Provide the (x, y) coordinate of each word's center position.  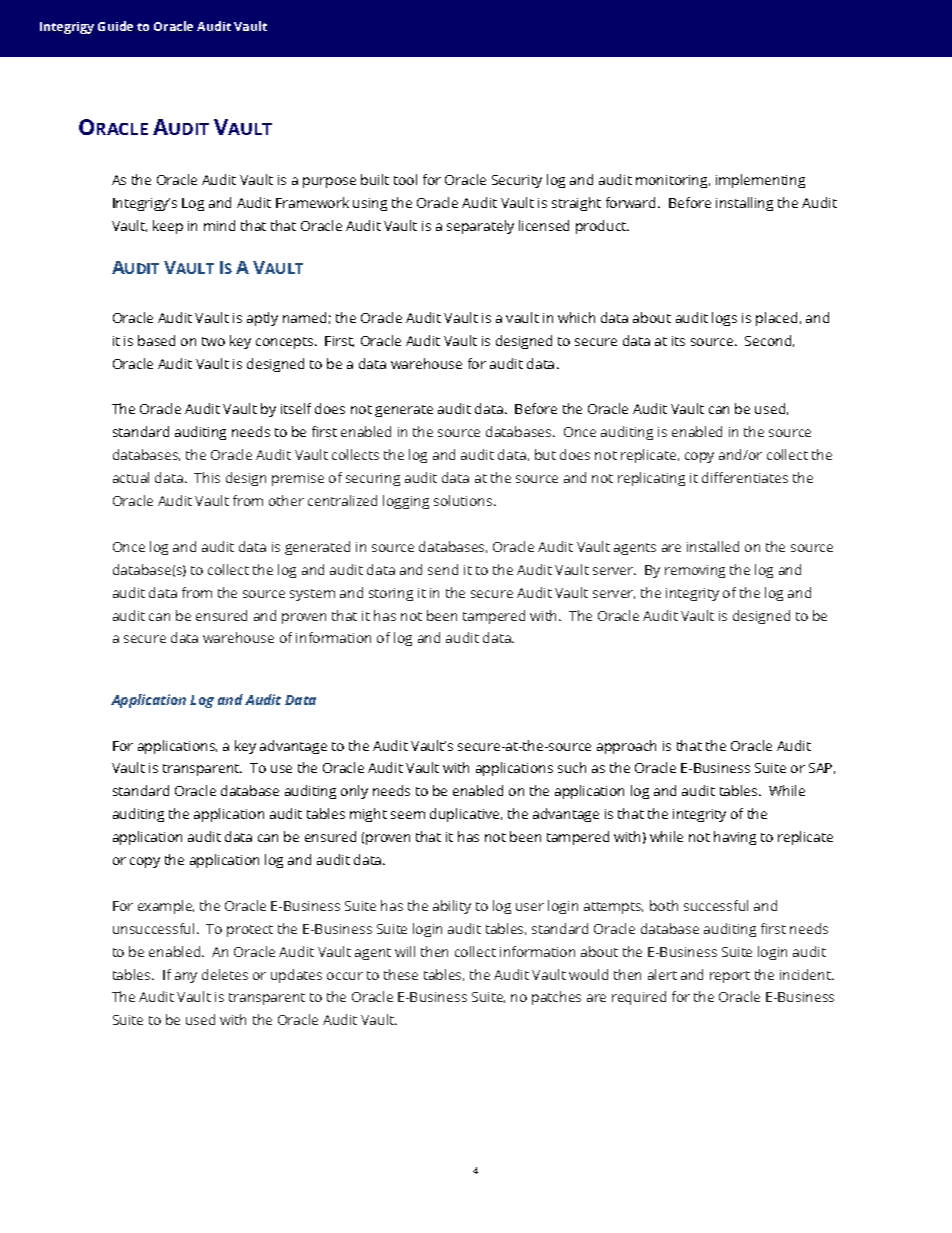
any (186, 977)
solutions (464, 500)
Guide (115, 26)
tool (405, 179)
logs (724, 319)
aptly (262, 319)
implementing (760, 181)
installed (713, 546)
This (207, 477)
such (572, 767)
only (354, 792)
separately (480, 227)
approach (626, 747)
